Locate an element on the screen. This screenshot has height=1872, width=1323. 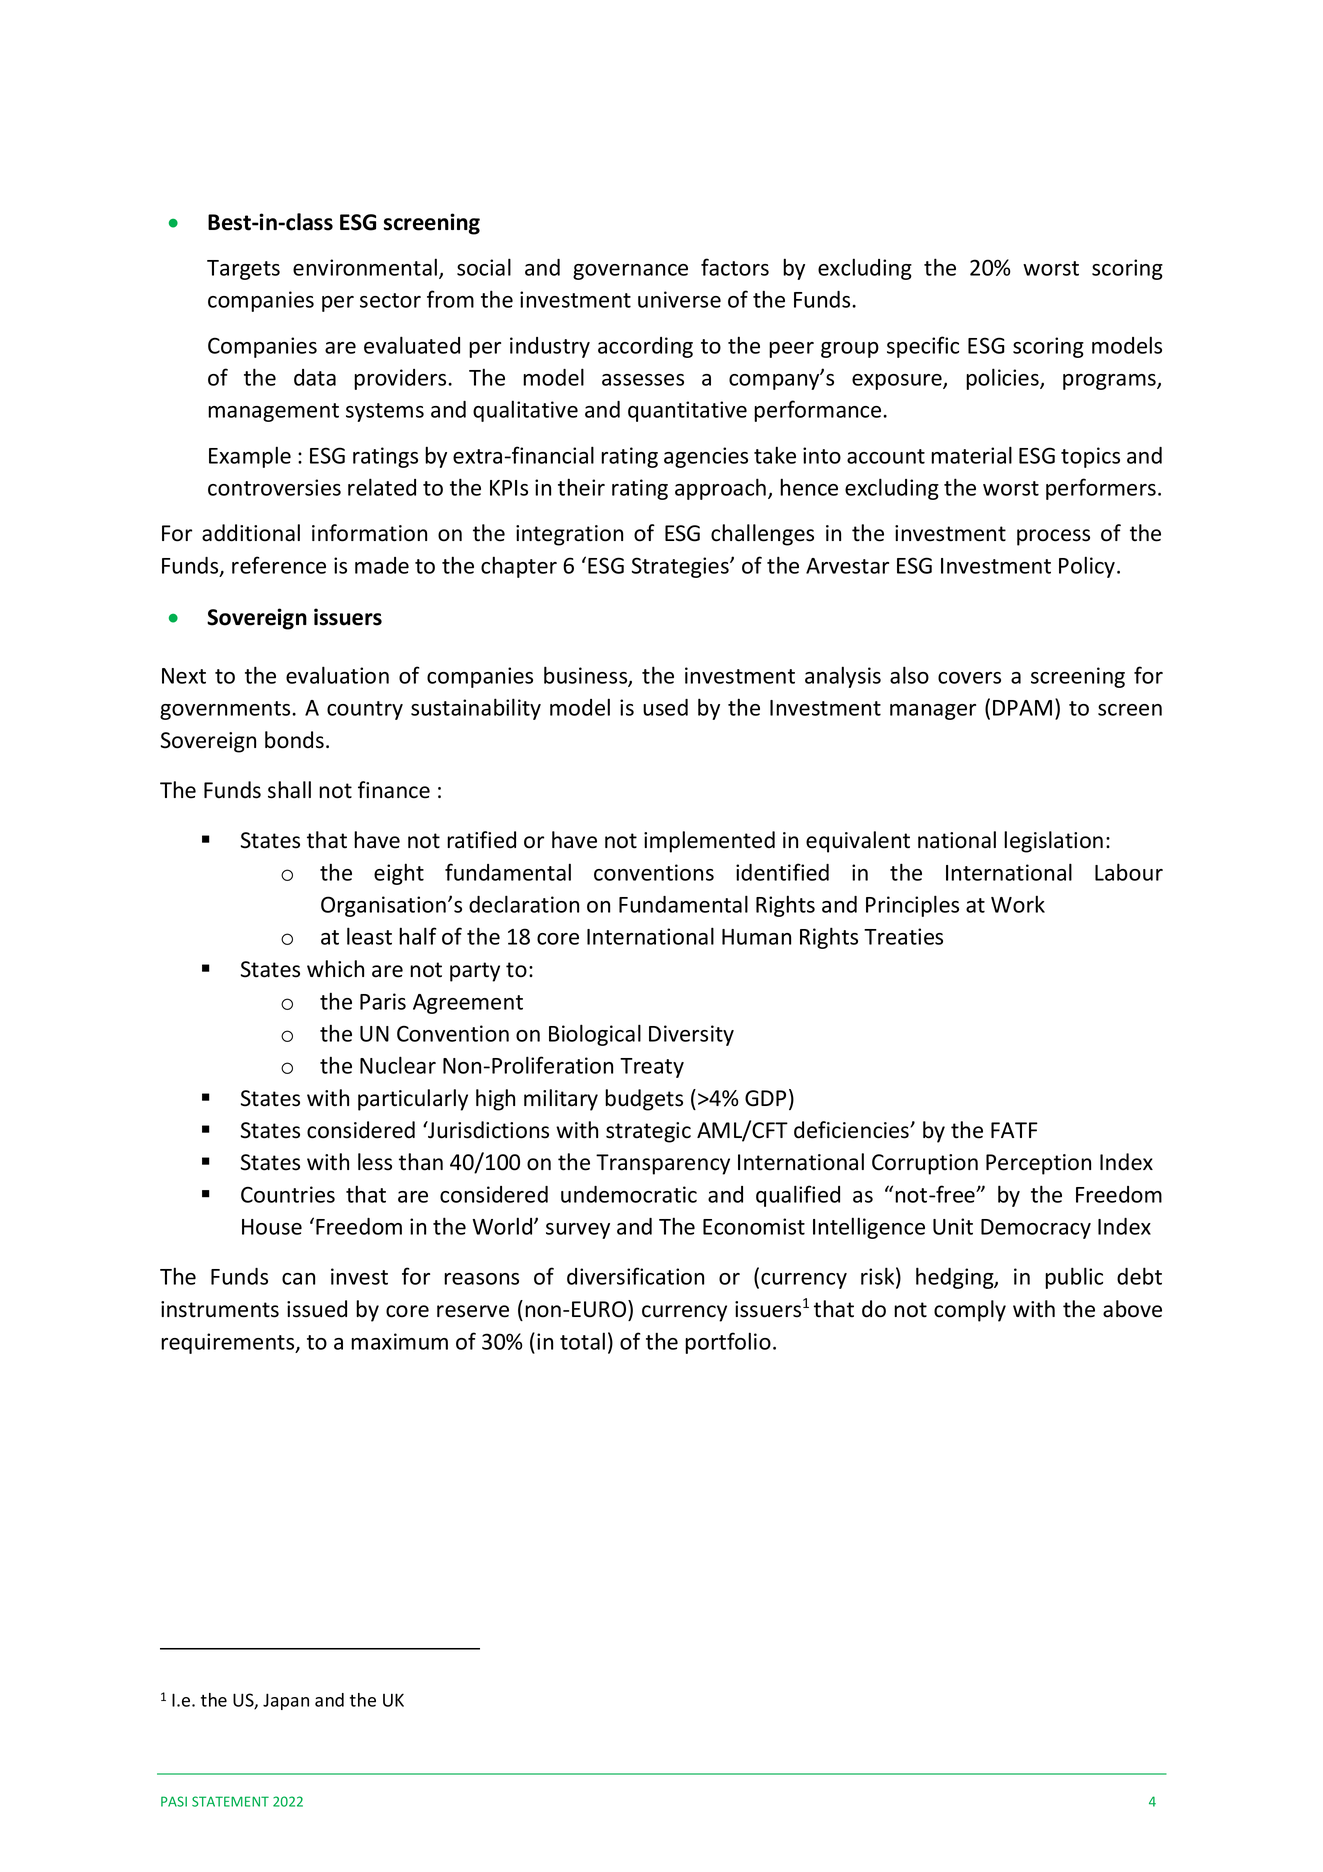
Targets is located at coordinates (243, 270).
